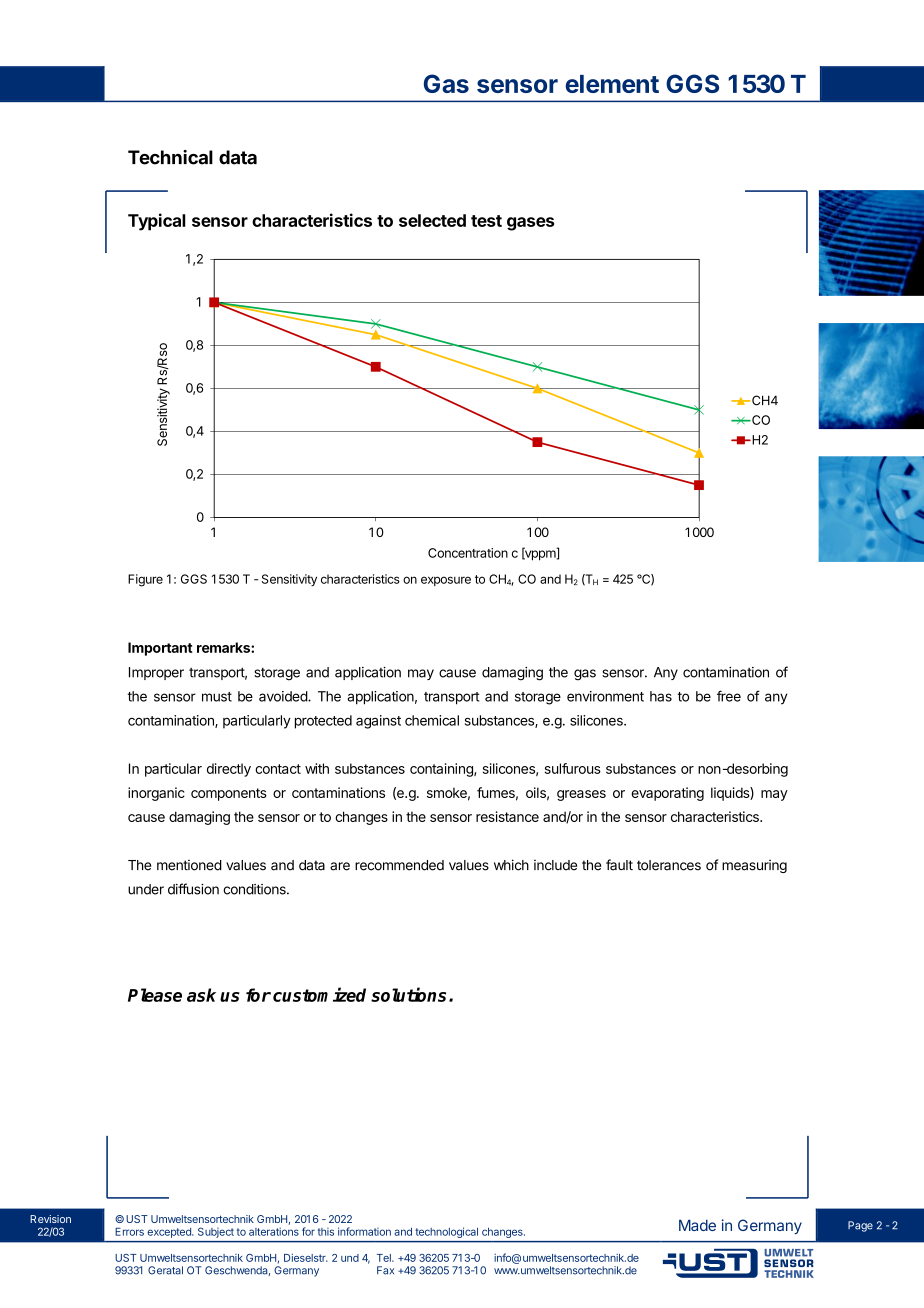  What do you see at coordinates (156, 673) in the screenshot?
I see `Improper` at bounding box center [156, 673].
